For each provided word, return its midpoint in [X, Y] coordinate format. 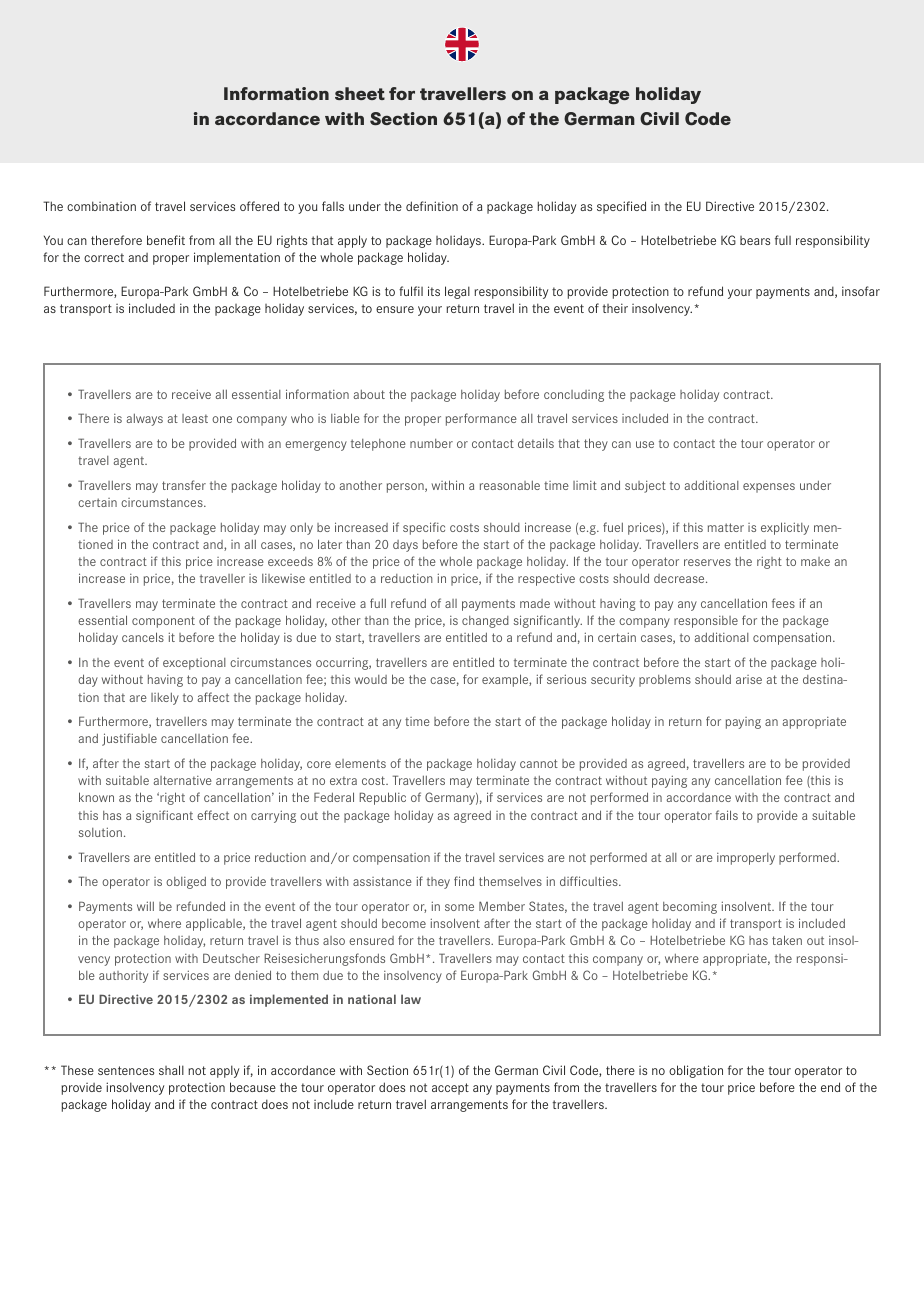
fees [783, 603]
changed [485, 622]
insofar [861, 291]
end [830, 1087]
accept [450, 1089]
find [464, 881]
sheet [360, 93]
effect [213, 815]
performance [481, 419]
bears [755, 240]
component [163, 622]
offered [259, 206]
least [195, 418]
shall [171, 1070]
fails [726, 815]
